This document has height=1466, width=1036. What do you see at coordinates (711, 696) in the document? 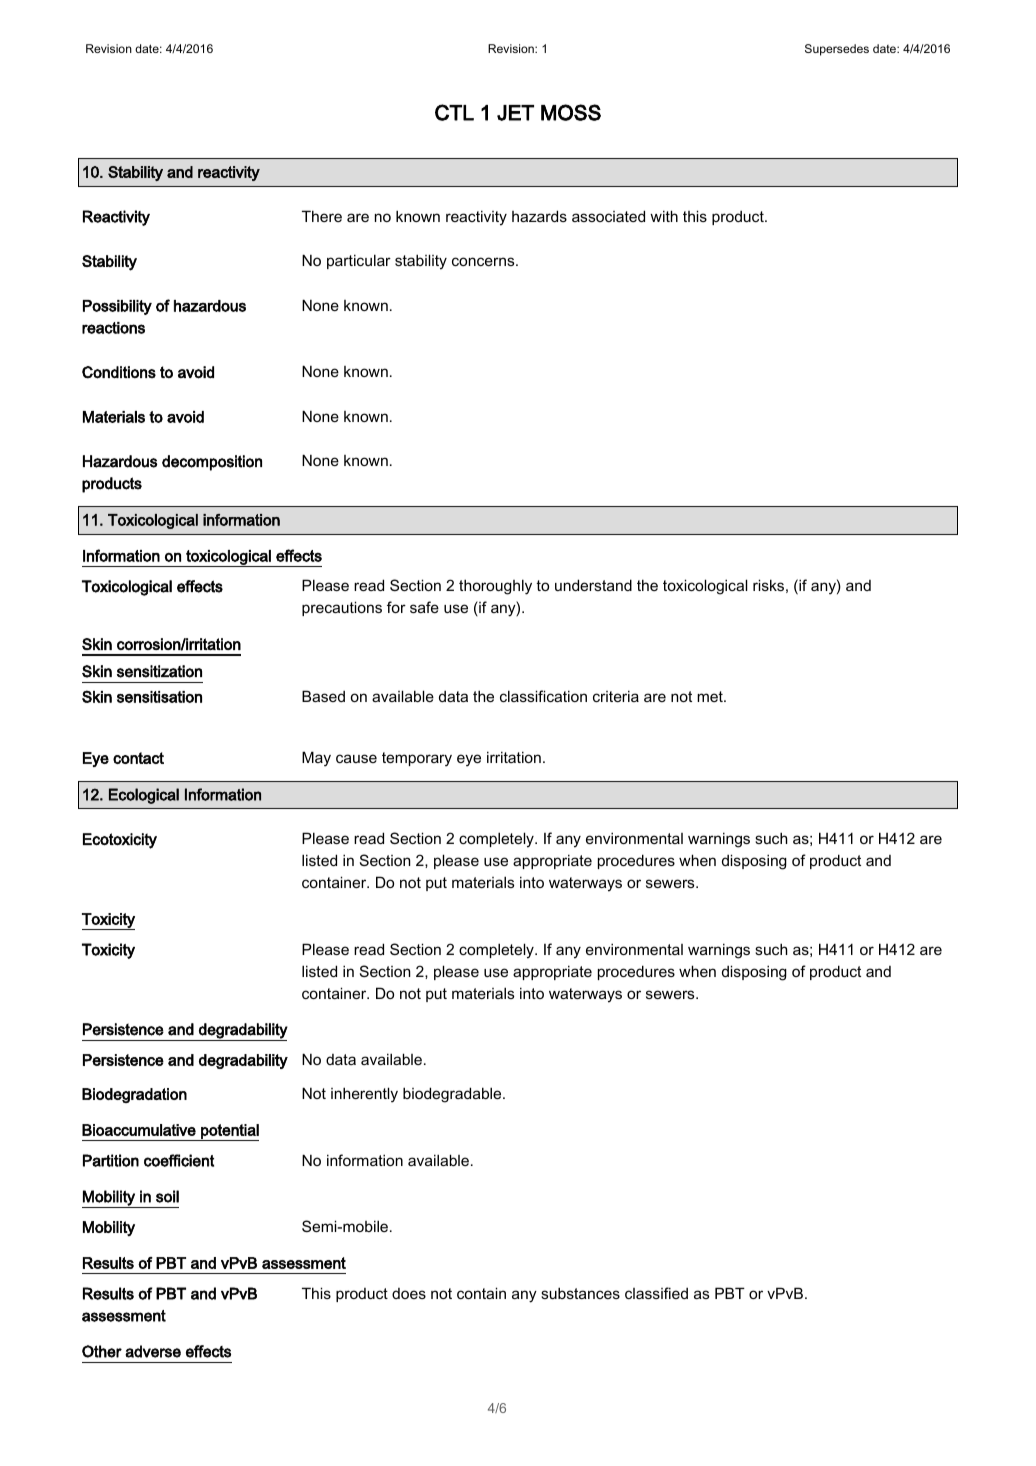
I see `met` at bounding box center [711, 696].
